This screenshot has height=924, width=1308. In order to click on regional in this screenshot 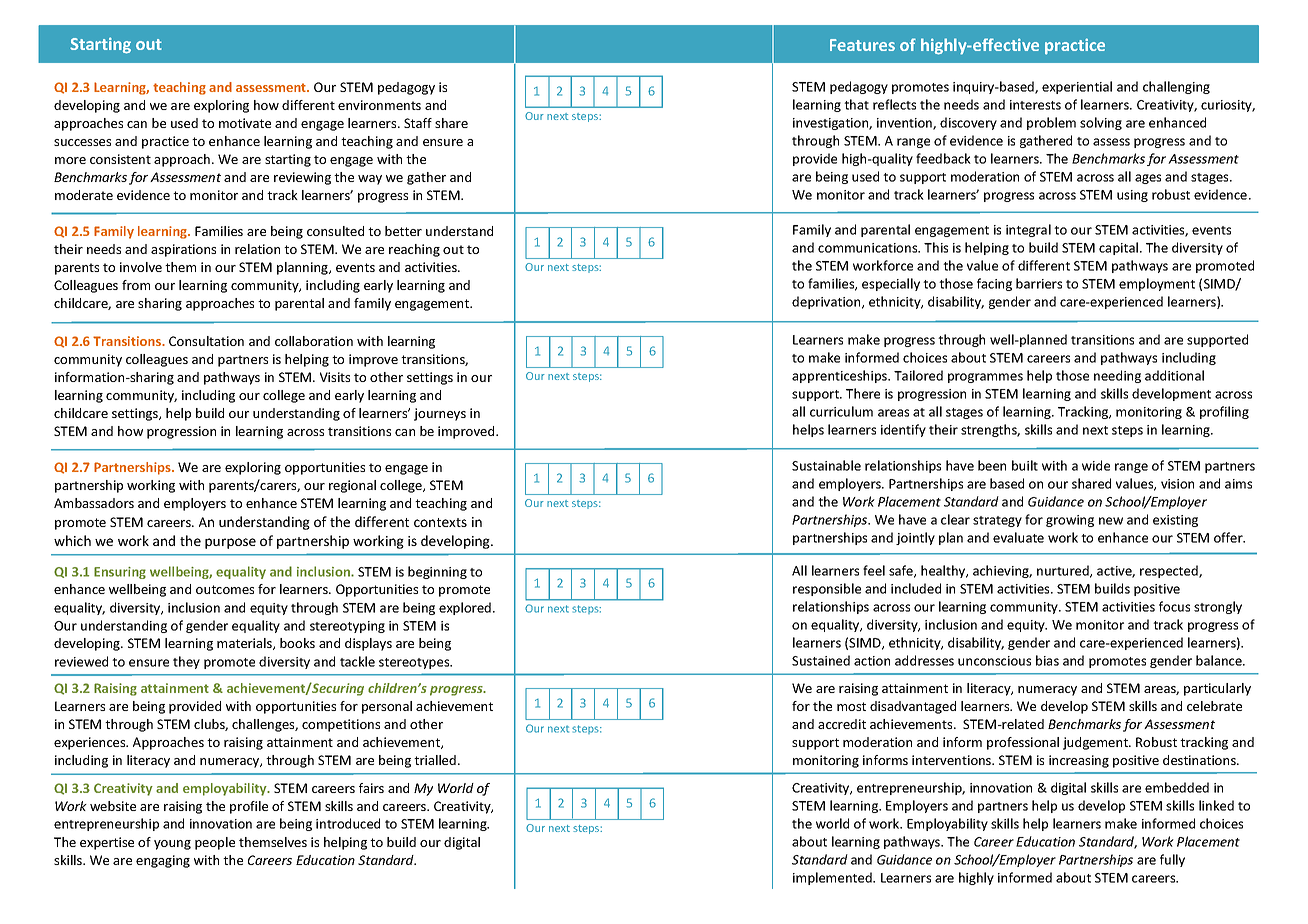, I will do `click(352, 486)`.
